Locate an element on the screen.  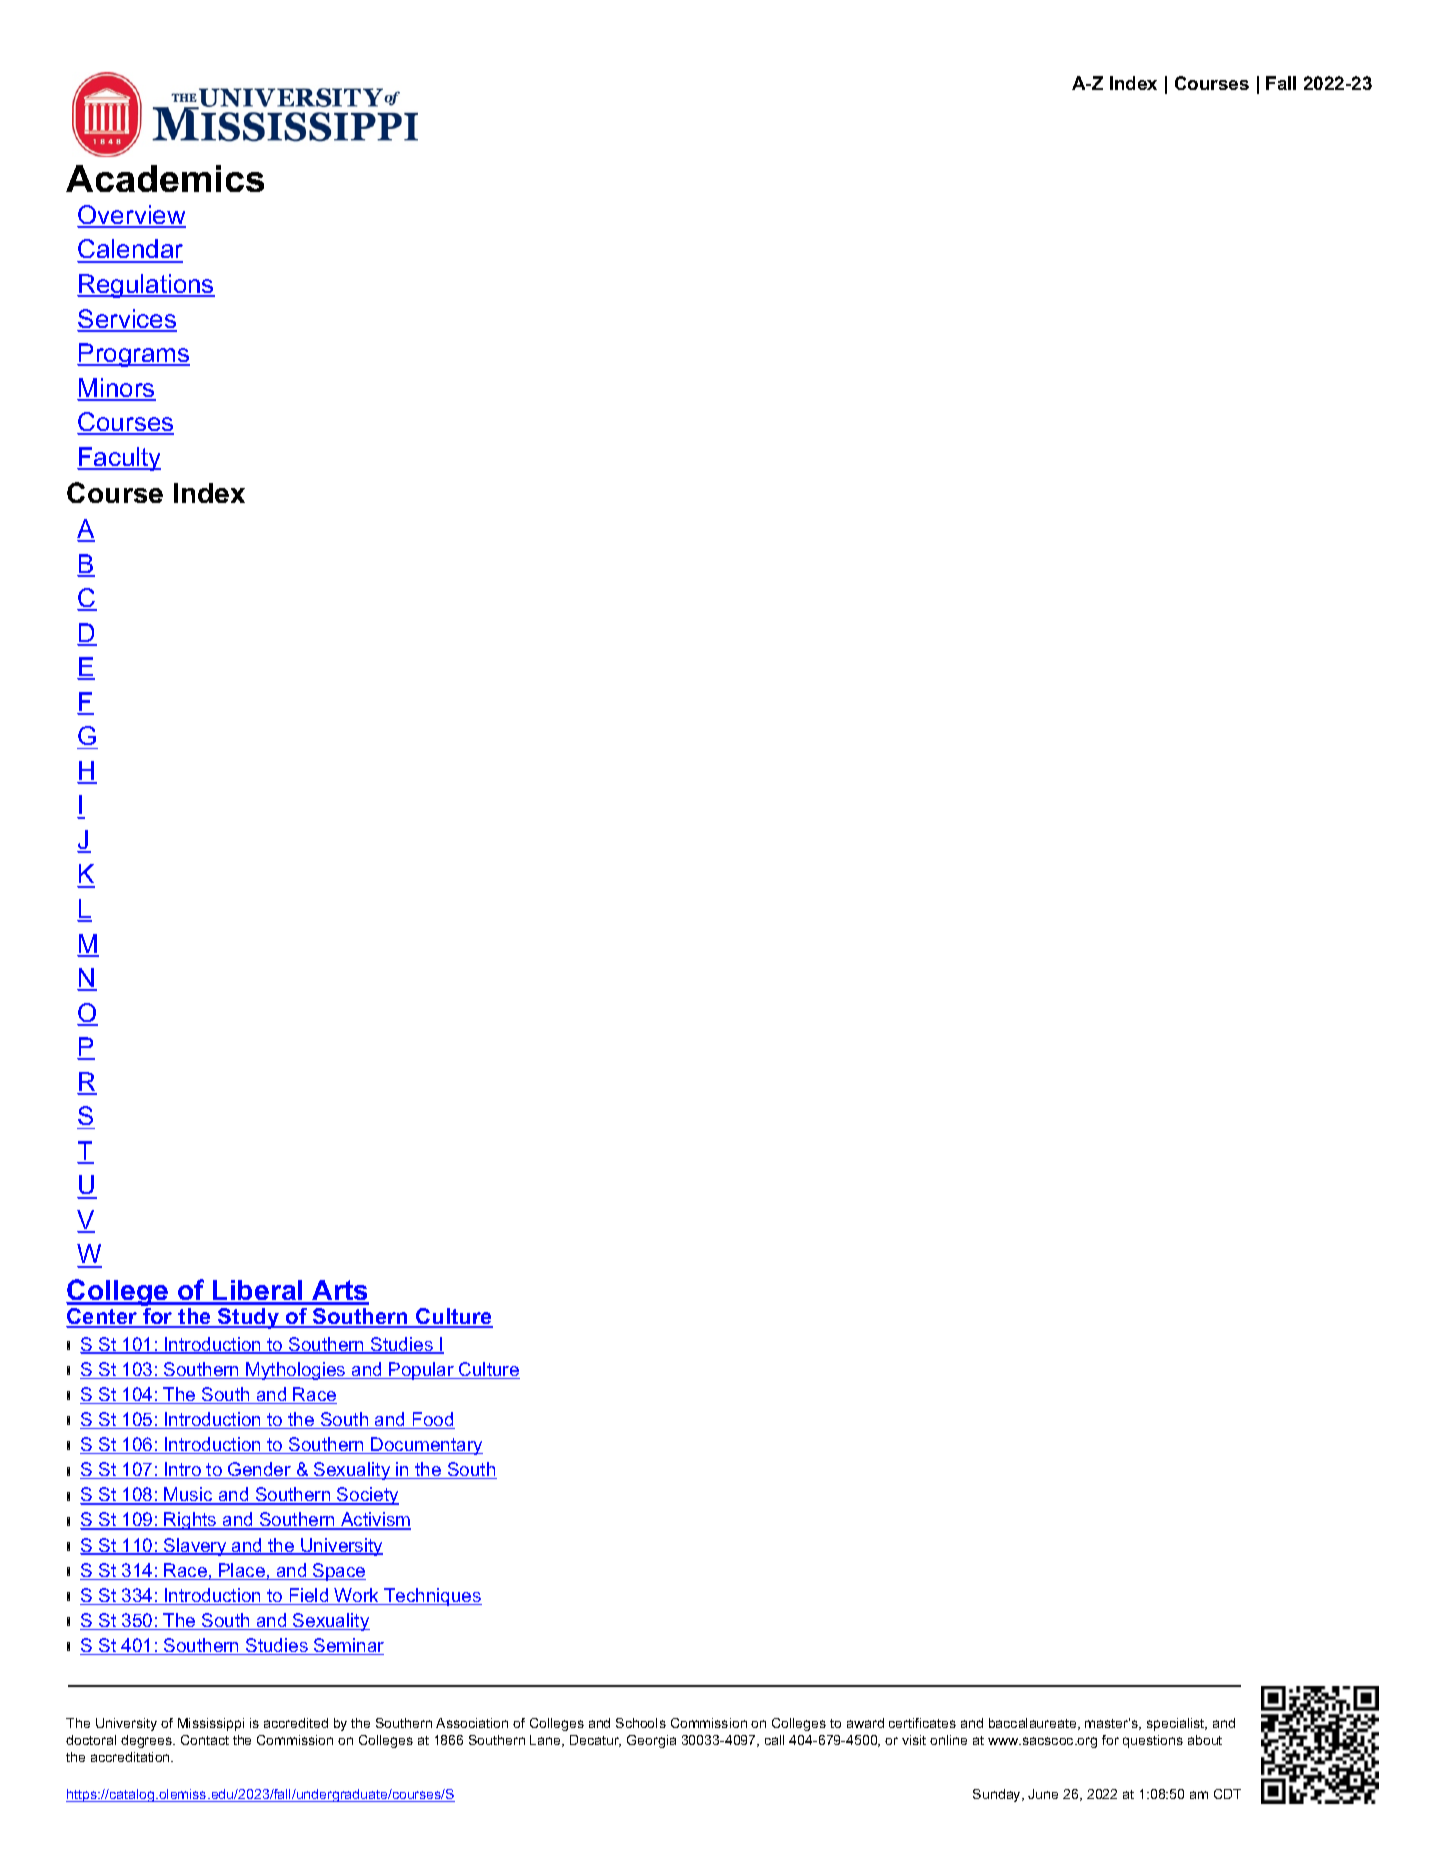
Georgia is located at coordinates (651, 1741).
